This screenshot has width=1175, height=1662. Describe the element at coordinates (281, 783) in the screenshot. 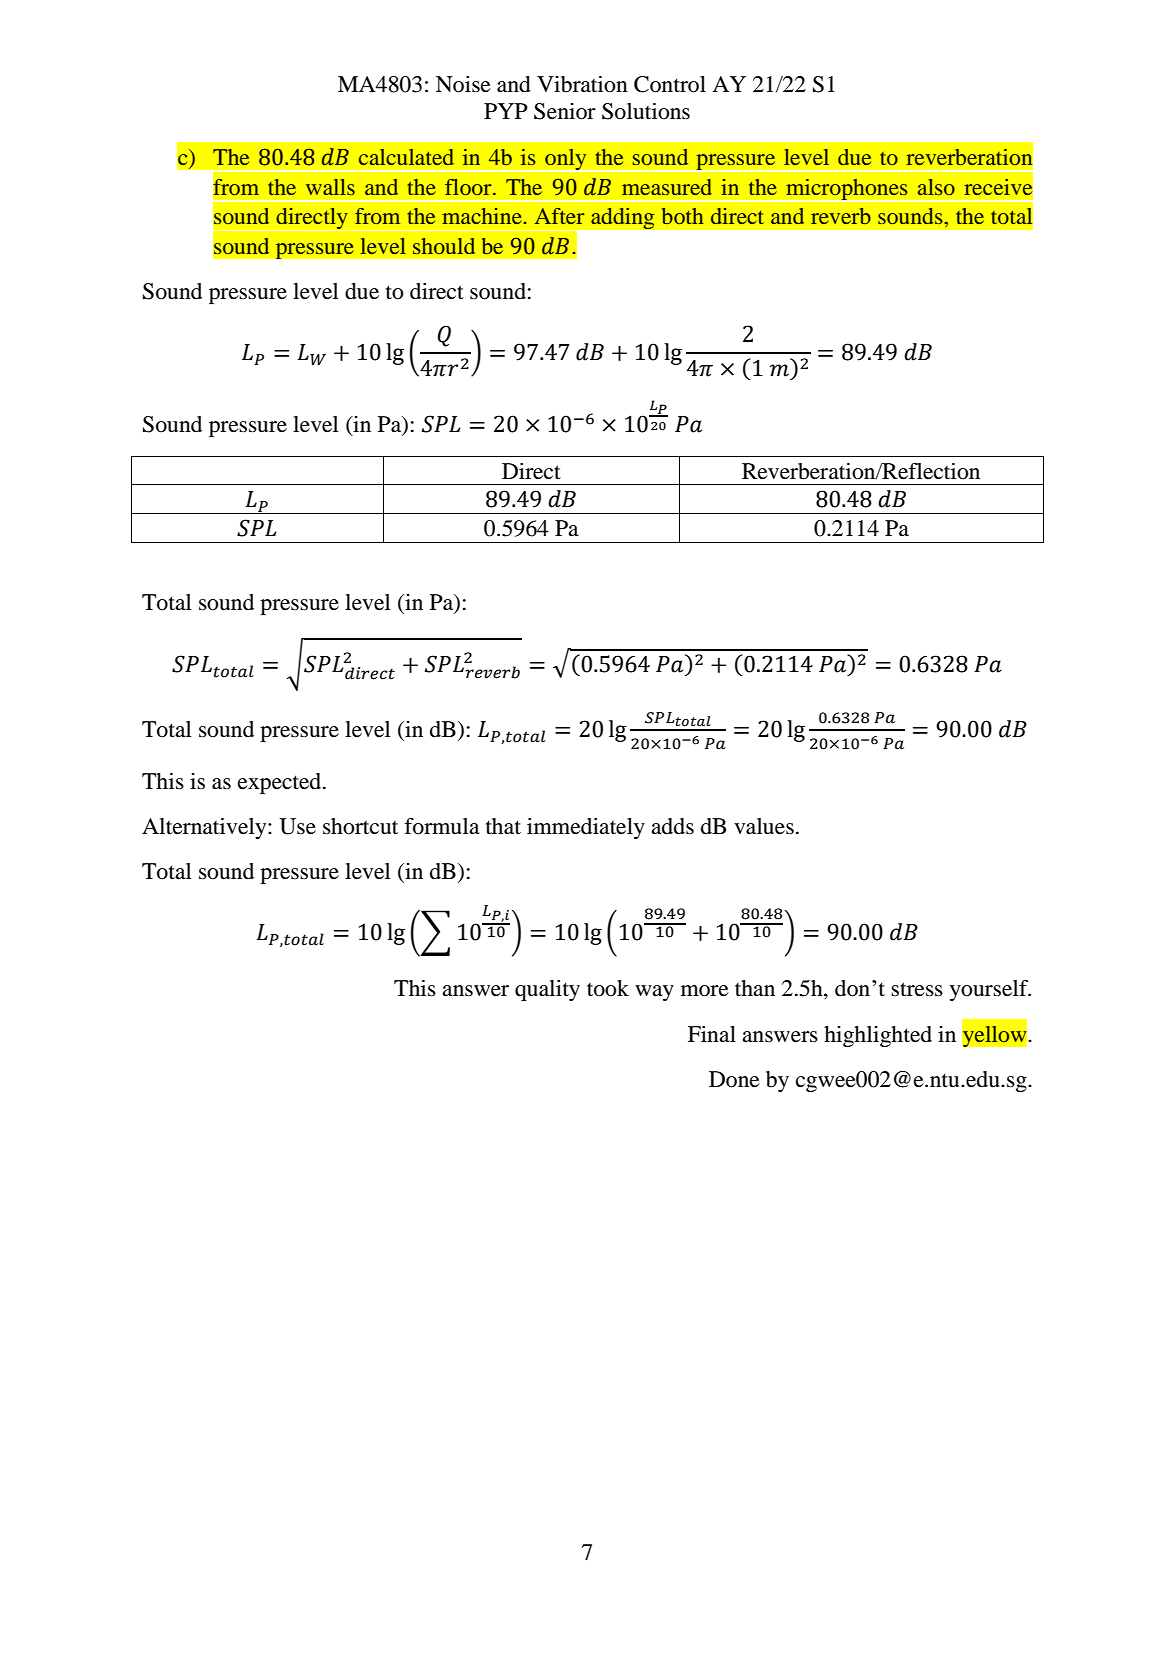

I see `expected` at that location.
